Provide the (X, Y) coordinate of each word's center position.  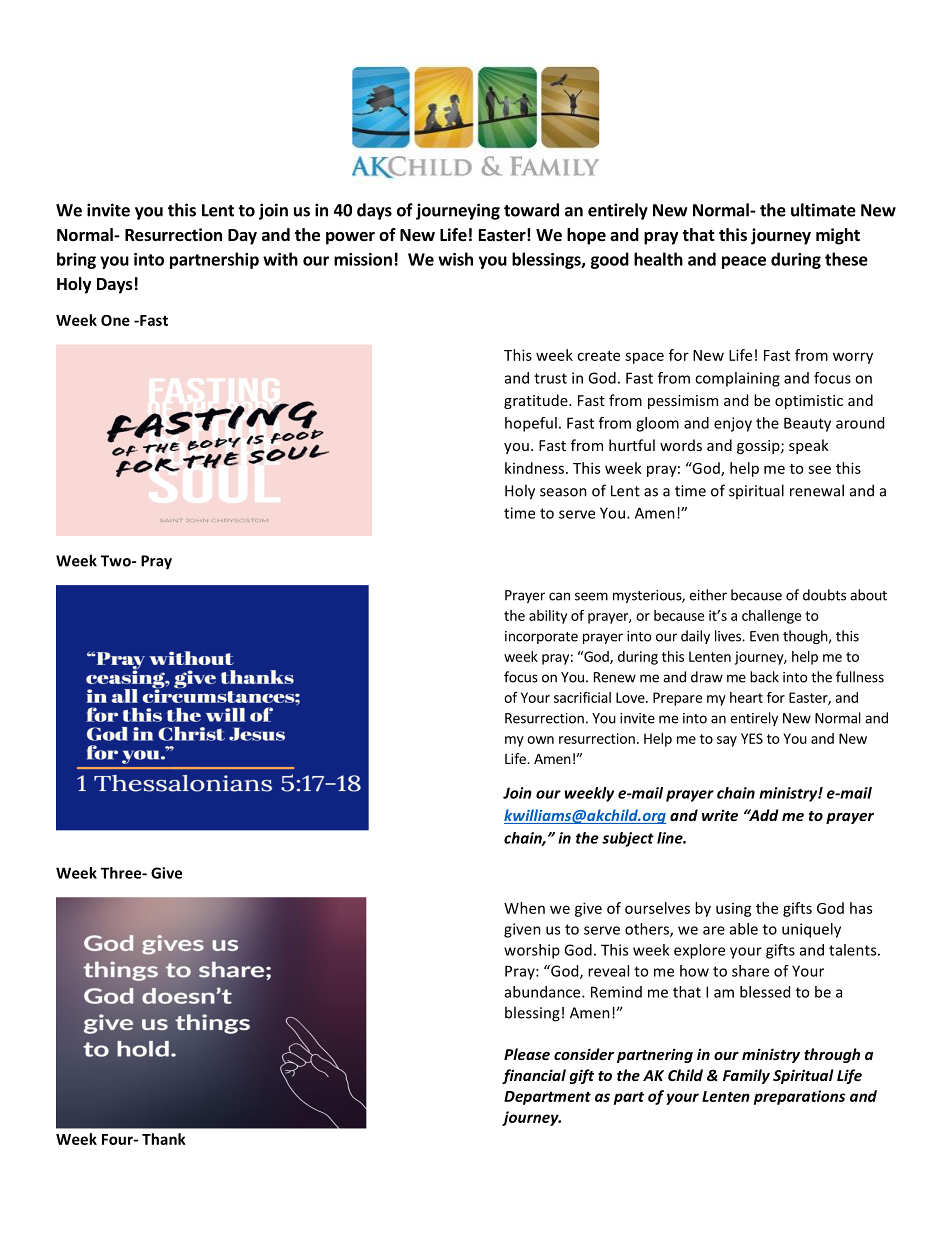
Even (764, 636)
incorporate (541, 637)
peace (744, 262)
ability (548, 617)
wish (455, 259)
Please (527, 1054)
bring (76, 260)
